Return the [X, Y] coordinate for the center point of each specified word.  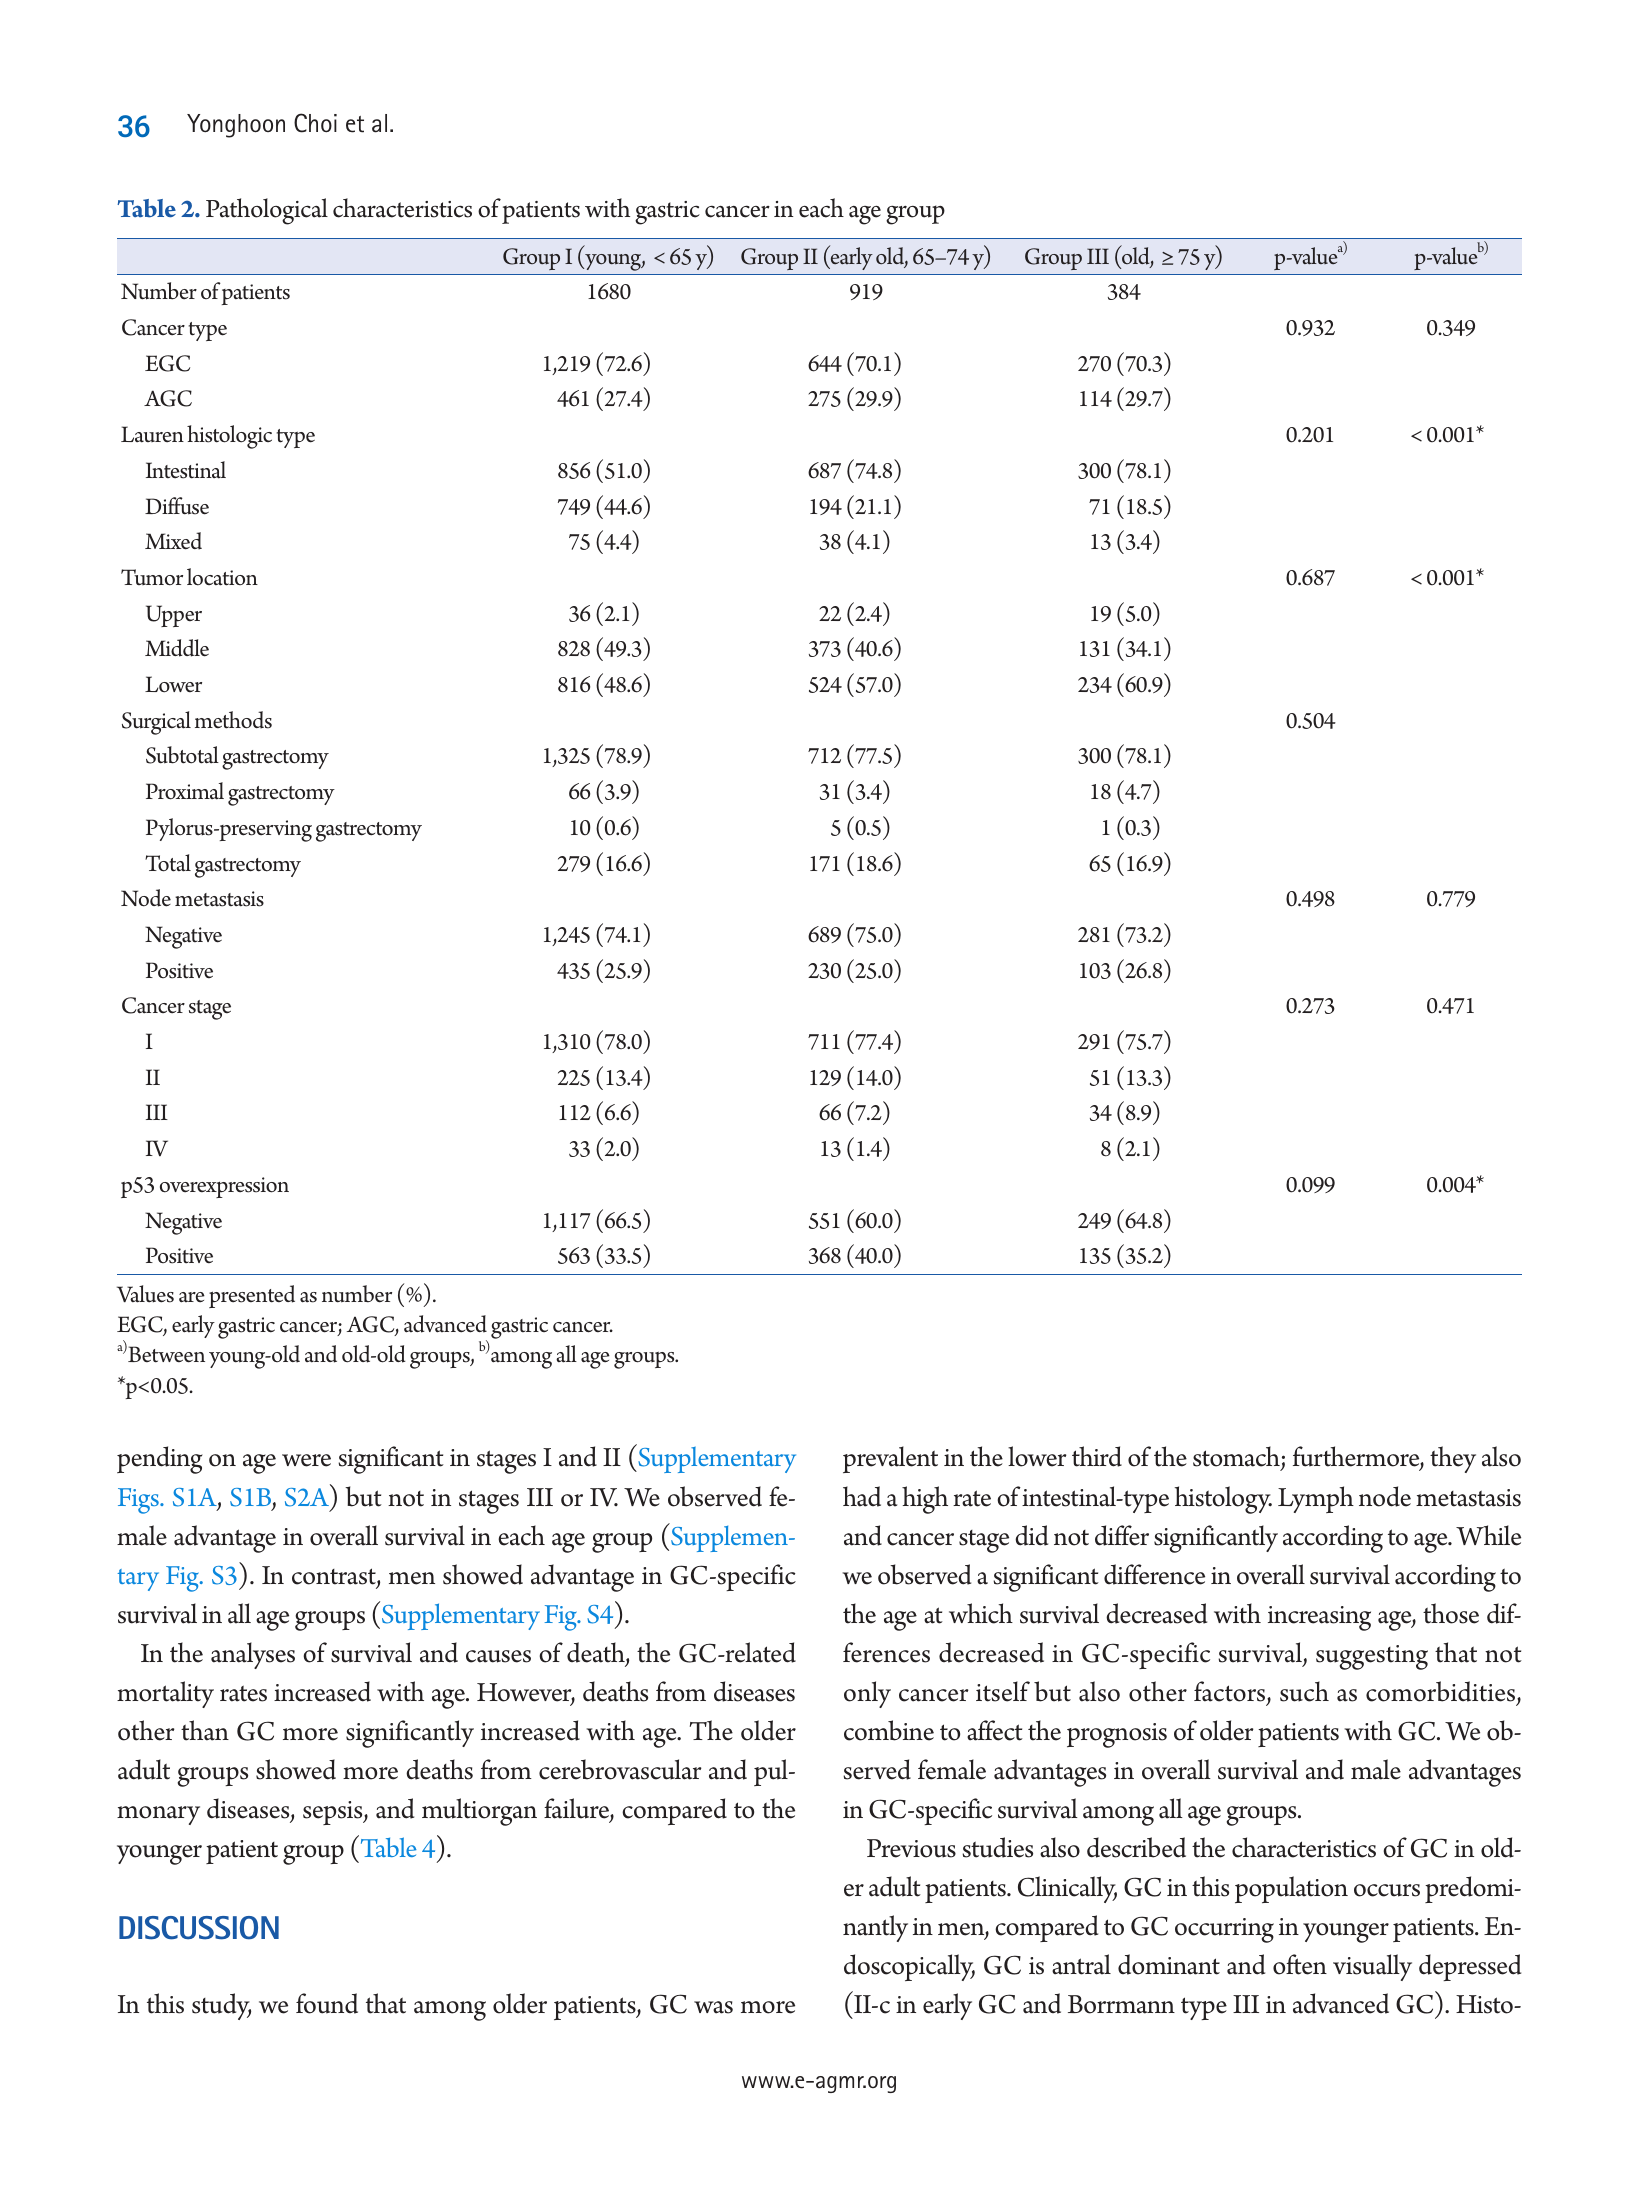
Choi [315, 123]
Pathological [267, 211]
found [327, 2003]
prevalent [890, 1459]
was [713, 2007]
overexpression [224, 1187]
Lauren [152, 434]
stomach [1237, 1458]
